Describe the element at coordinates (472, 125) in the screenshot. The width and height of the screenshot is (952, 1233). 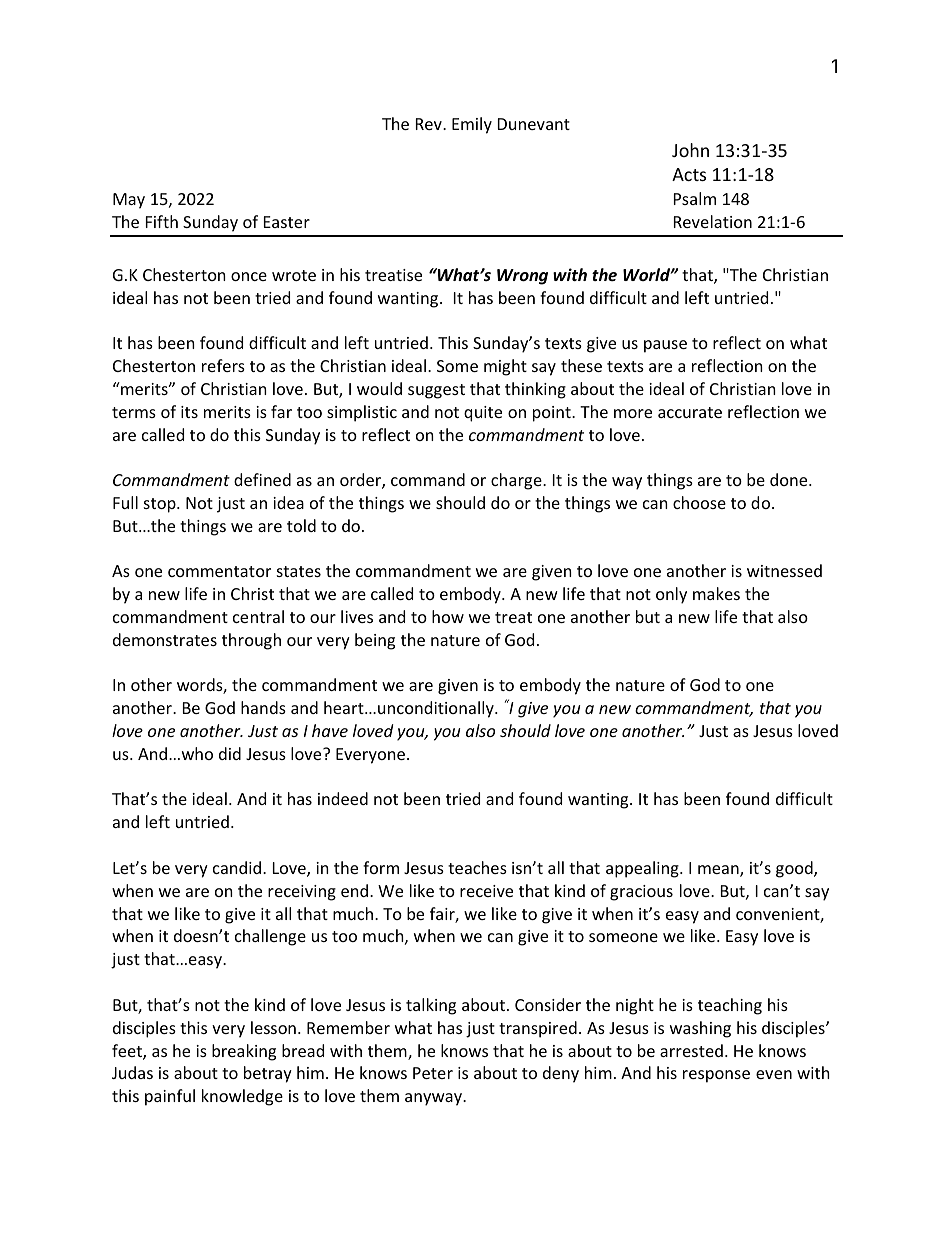
I see `Emily` at that location.
